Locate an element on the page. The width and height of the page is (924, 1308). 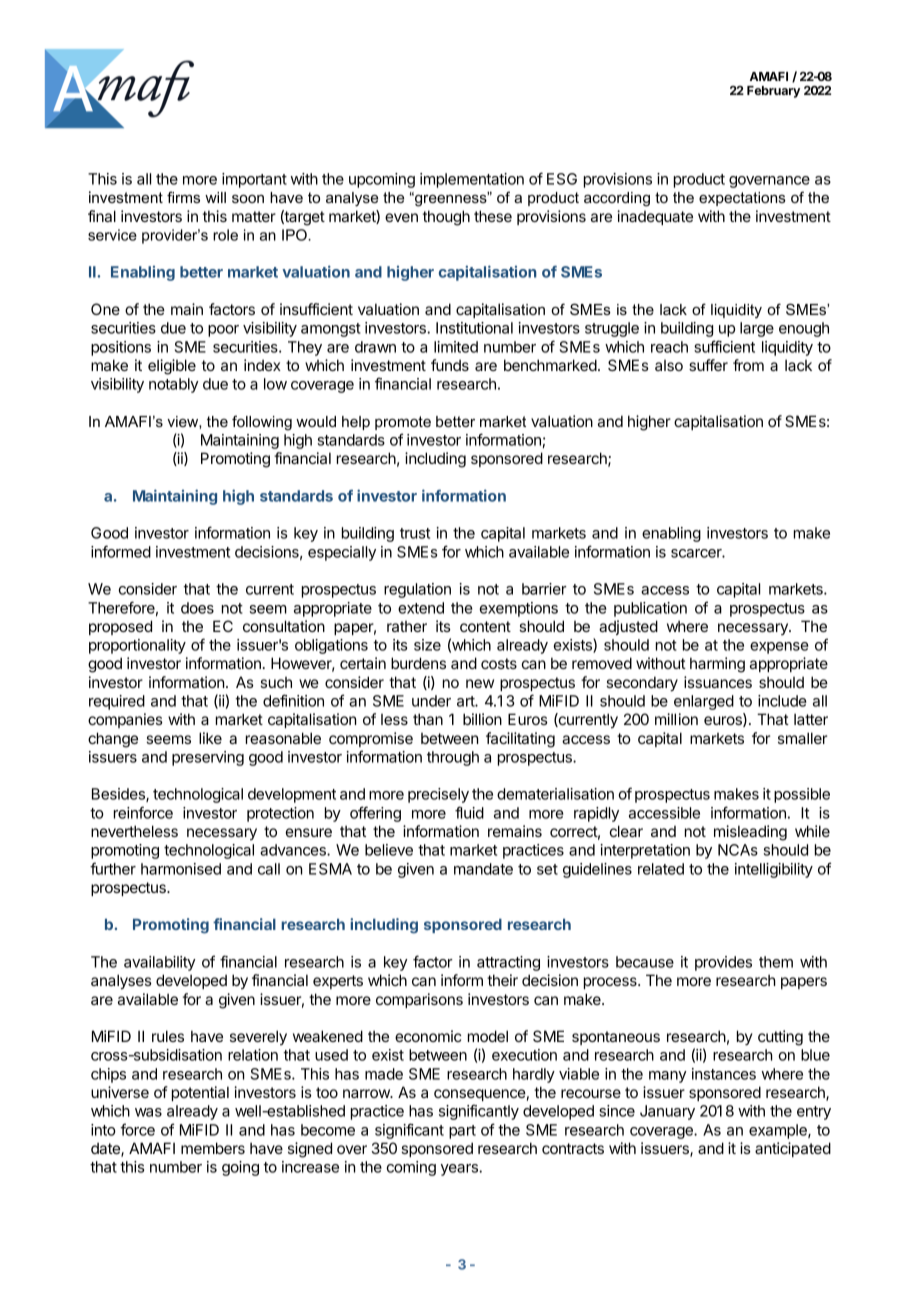
does is located at coordinates (197, 608).
